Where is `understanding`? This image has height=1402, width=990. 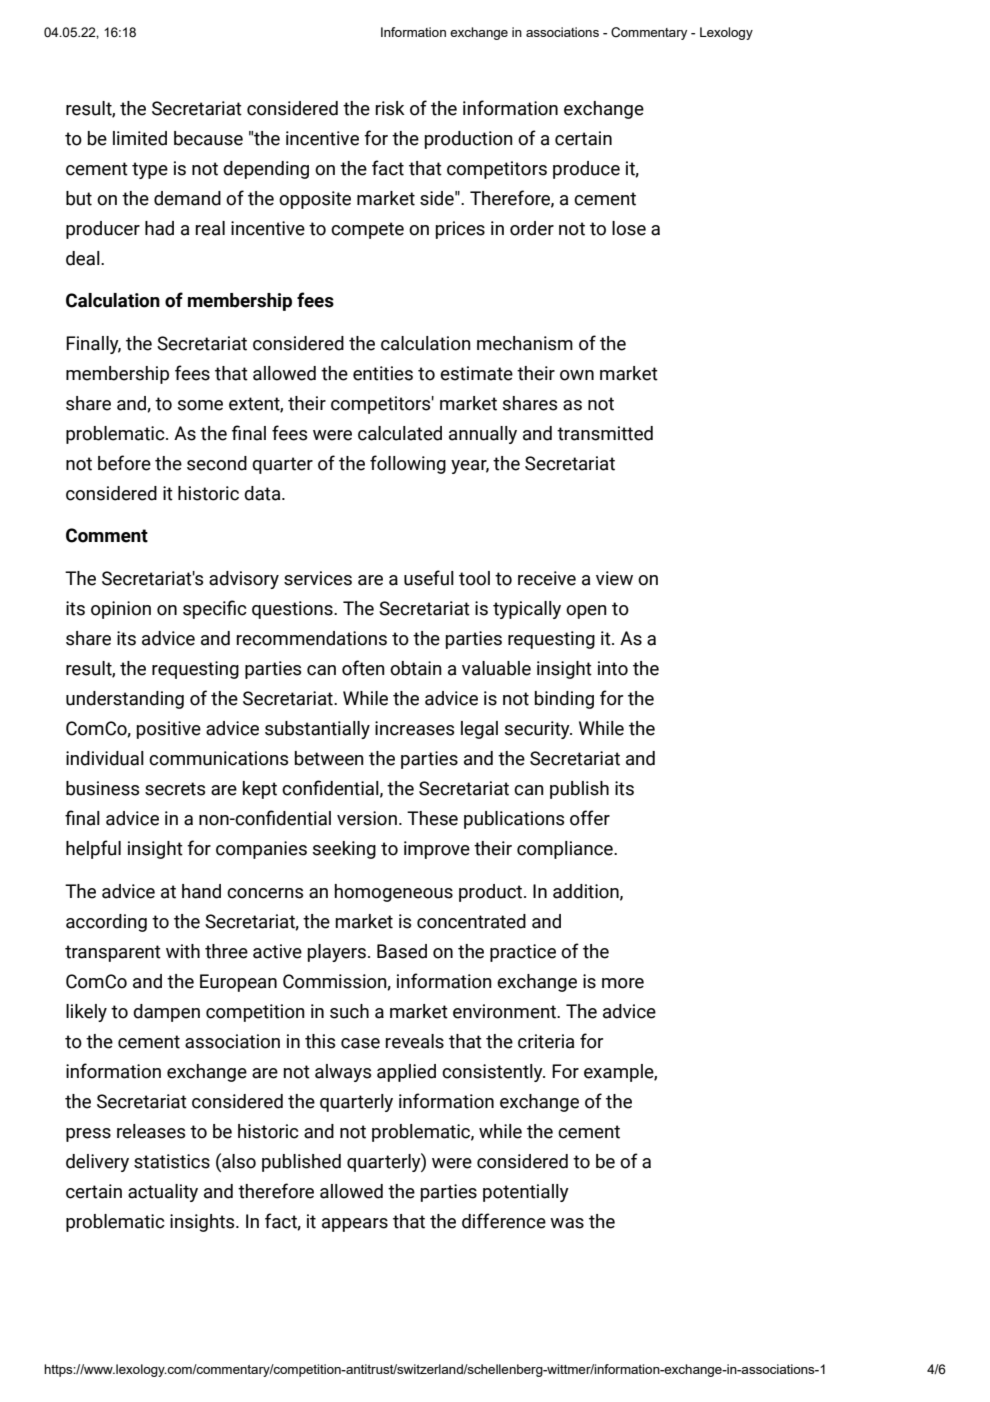 understanding is located at coordinates (125, 700).
